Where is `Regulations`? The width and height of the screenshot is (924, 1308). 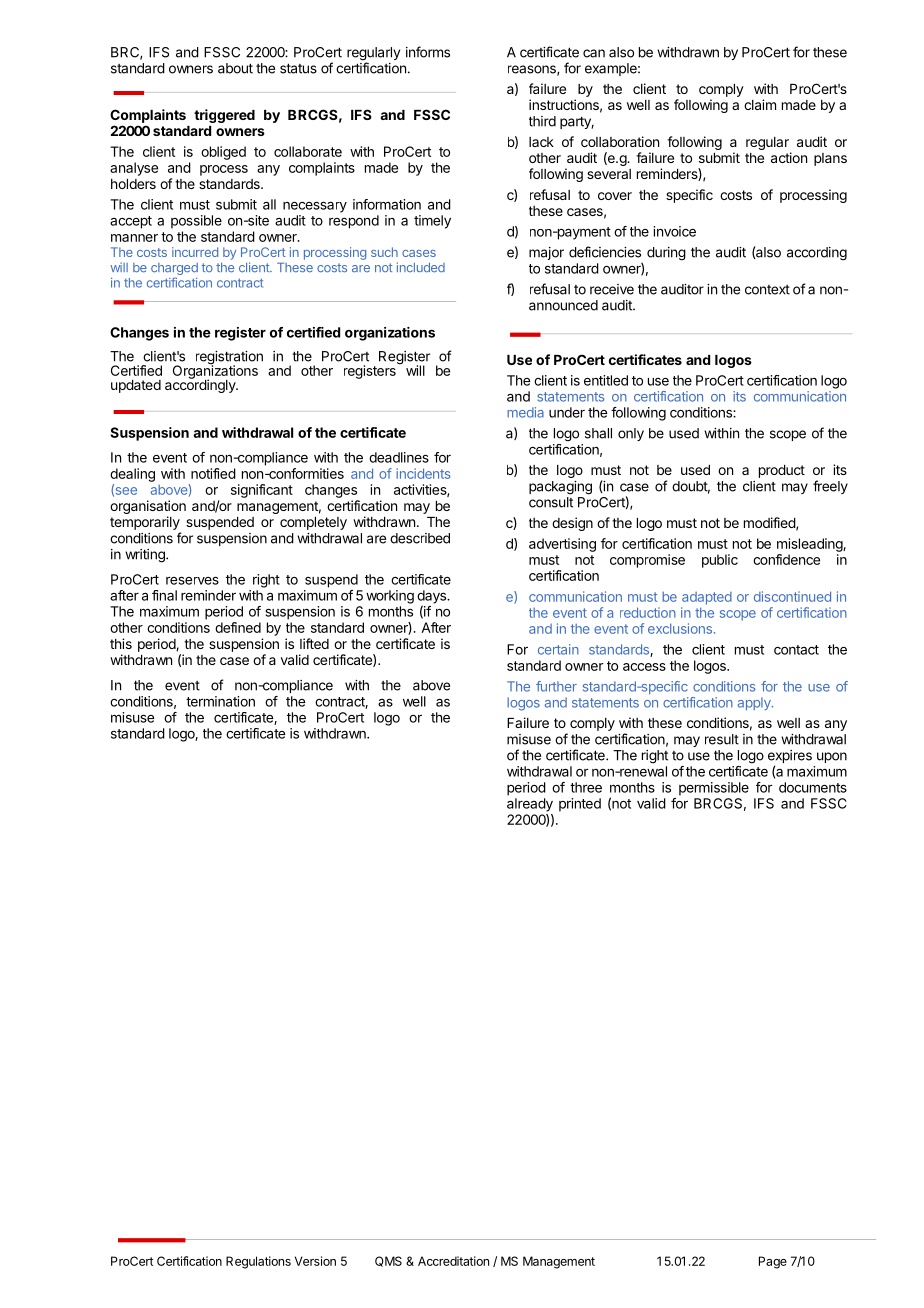 Regulations is located at coordinates (258, 1262).
